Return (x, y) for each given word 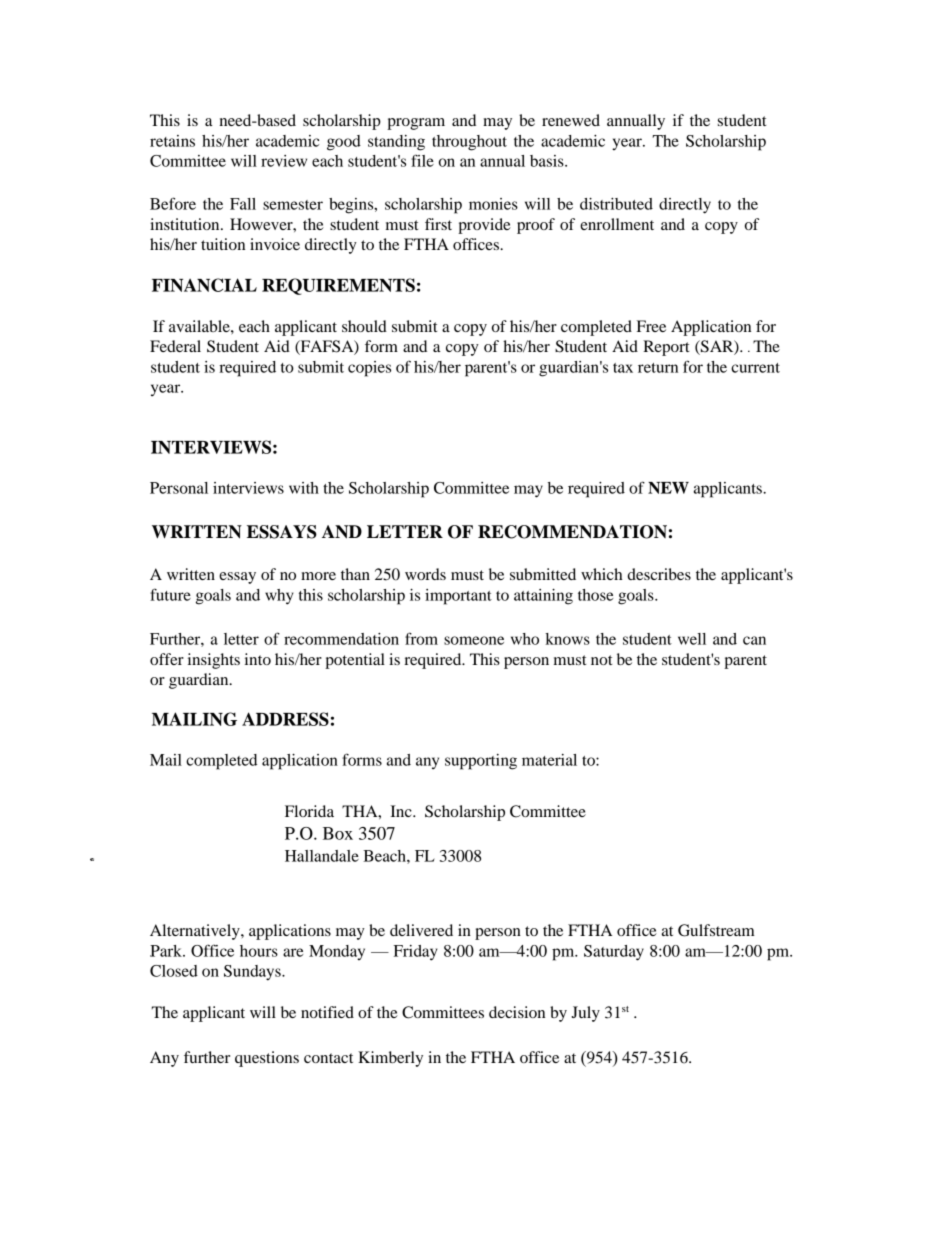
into (258, 659)
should (364, 326)
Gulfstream (716, 930)
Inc (402, 811)
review (284, 161)
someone (474, 640)
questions (267, 1059)
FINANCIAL (204, 285)
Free (651, 326)
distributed (616, 204)
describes (659, 574)
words (425, 574)
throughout (469, 143)
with (304, 488)
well (692, 639)
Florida (309, 811)
